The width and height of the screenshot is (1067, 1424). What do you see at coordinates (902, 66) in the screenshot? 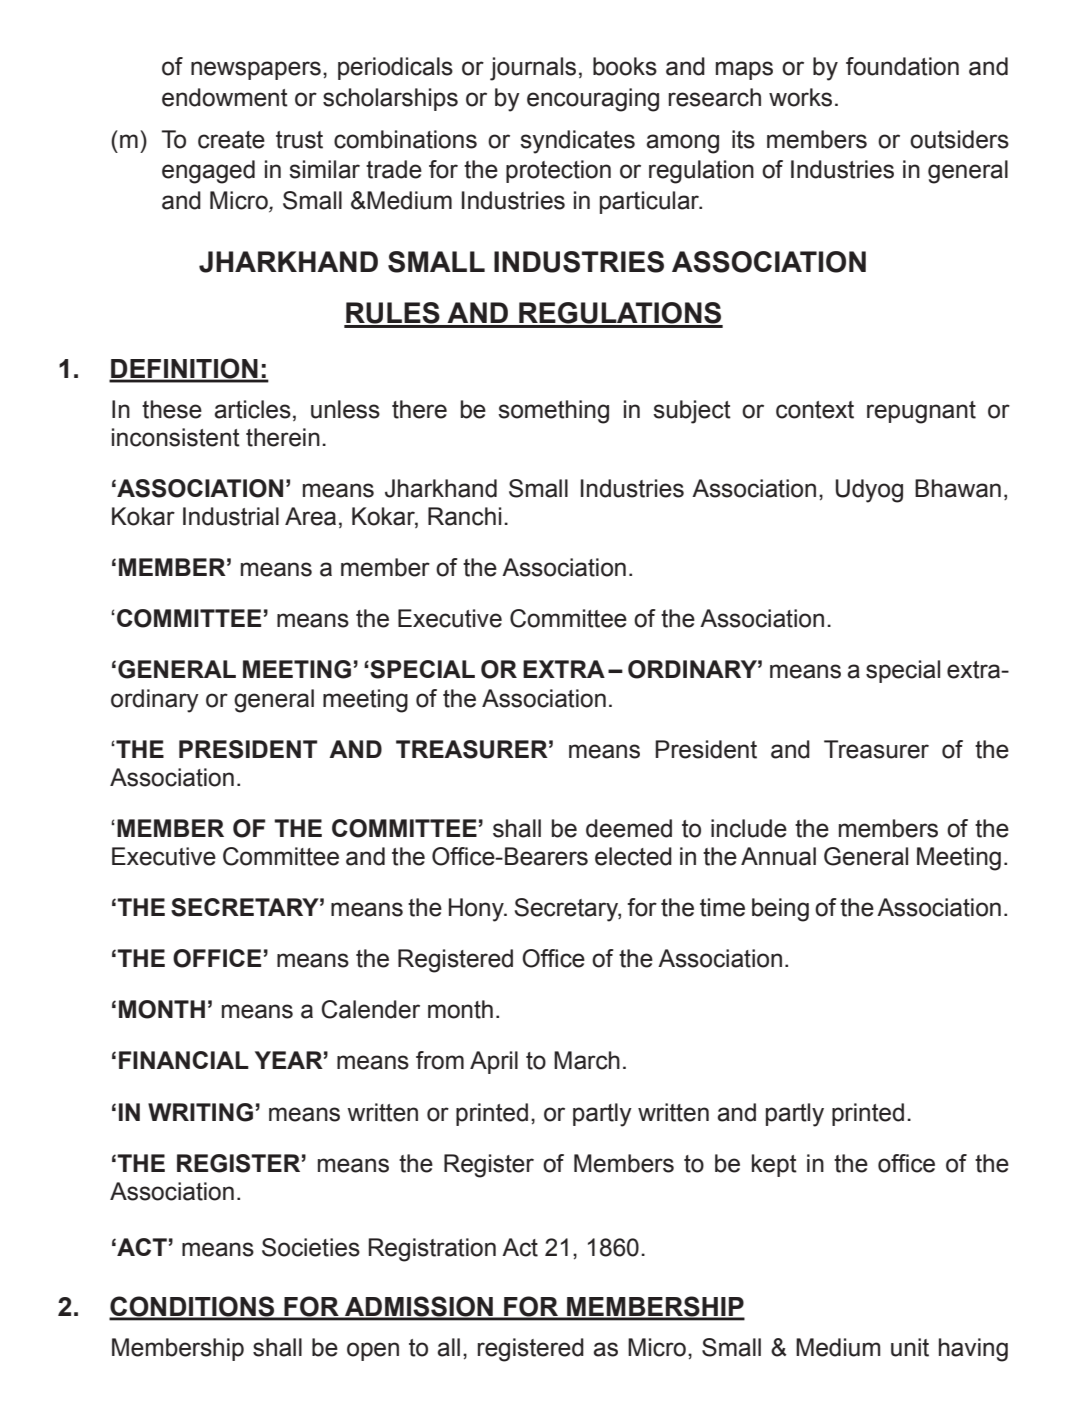
I see `foundation` at bounding box center [902, 66].
